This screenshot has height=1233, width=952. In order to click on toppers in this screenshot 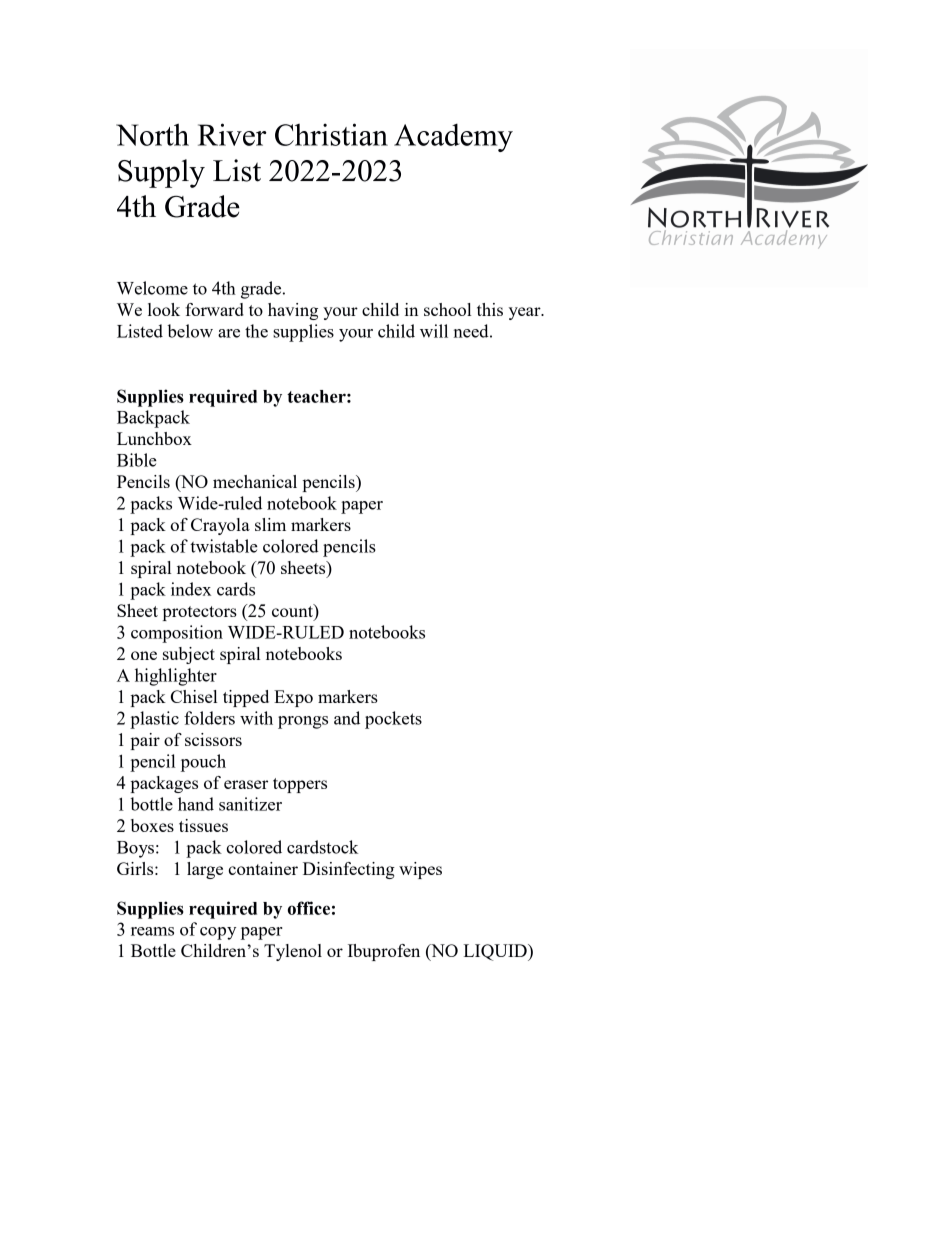, I will do `click(300, 785)`.
